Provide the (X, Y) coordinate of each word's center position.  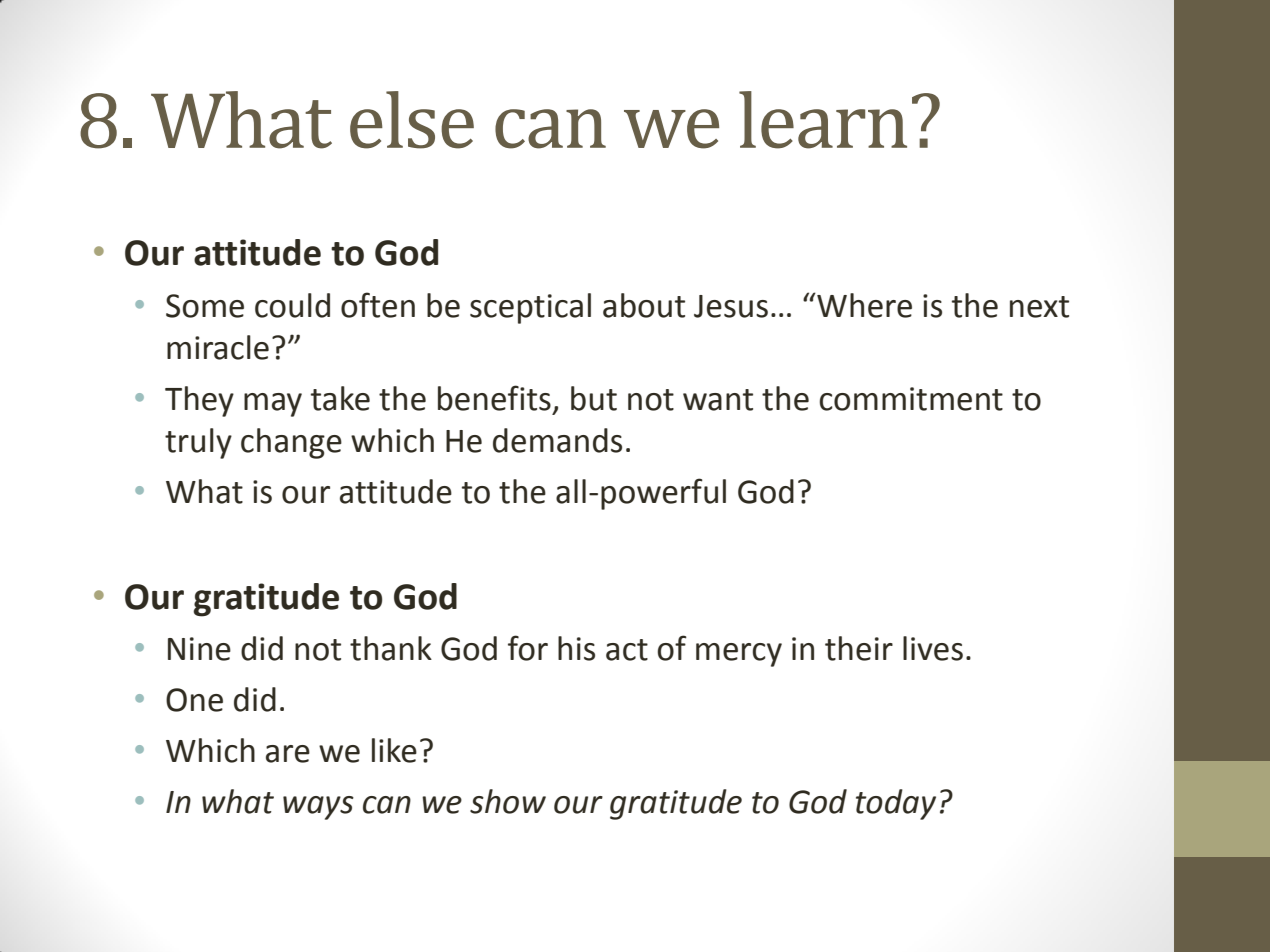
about (644, 305)
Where (863, 305)
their (859, 648)
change (291, 443)
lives (933, 648)
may (273, 405)
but (594, 398)
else (412, 120)
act (627, 650)
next (1039, 307)
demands (557, 440)
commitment (911, 399)
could (292, 305)
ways (318, 808)
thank (391, 648)
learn (823, 120)
